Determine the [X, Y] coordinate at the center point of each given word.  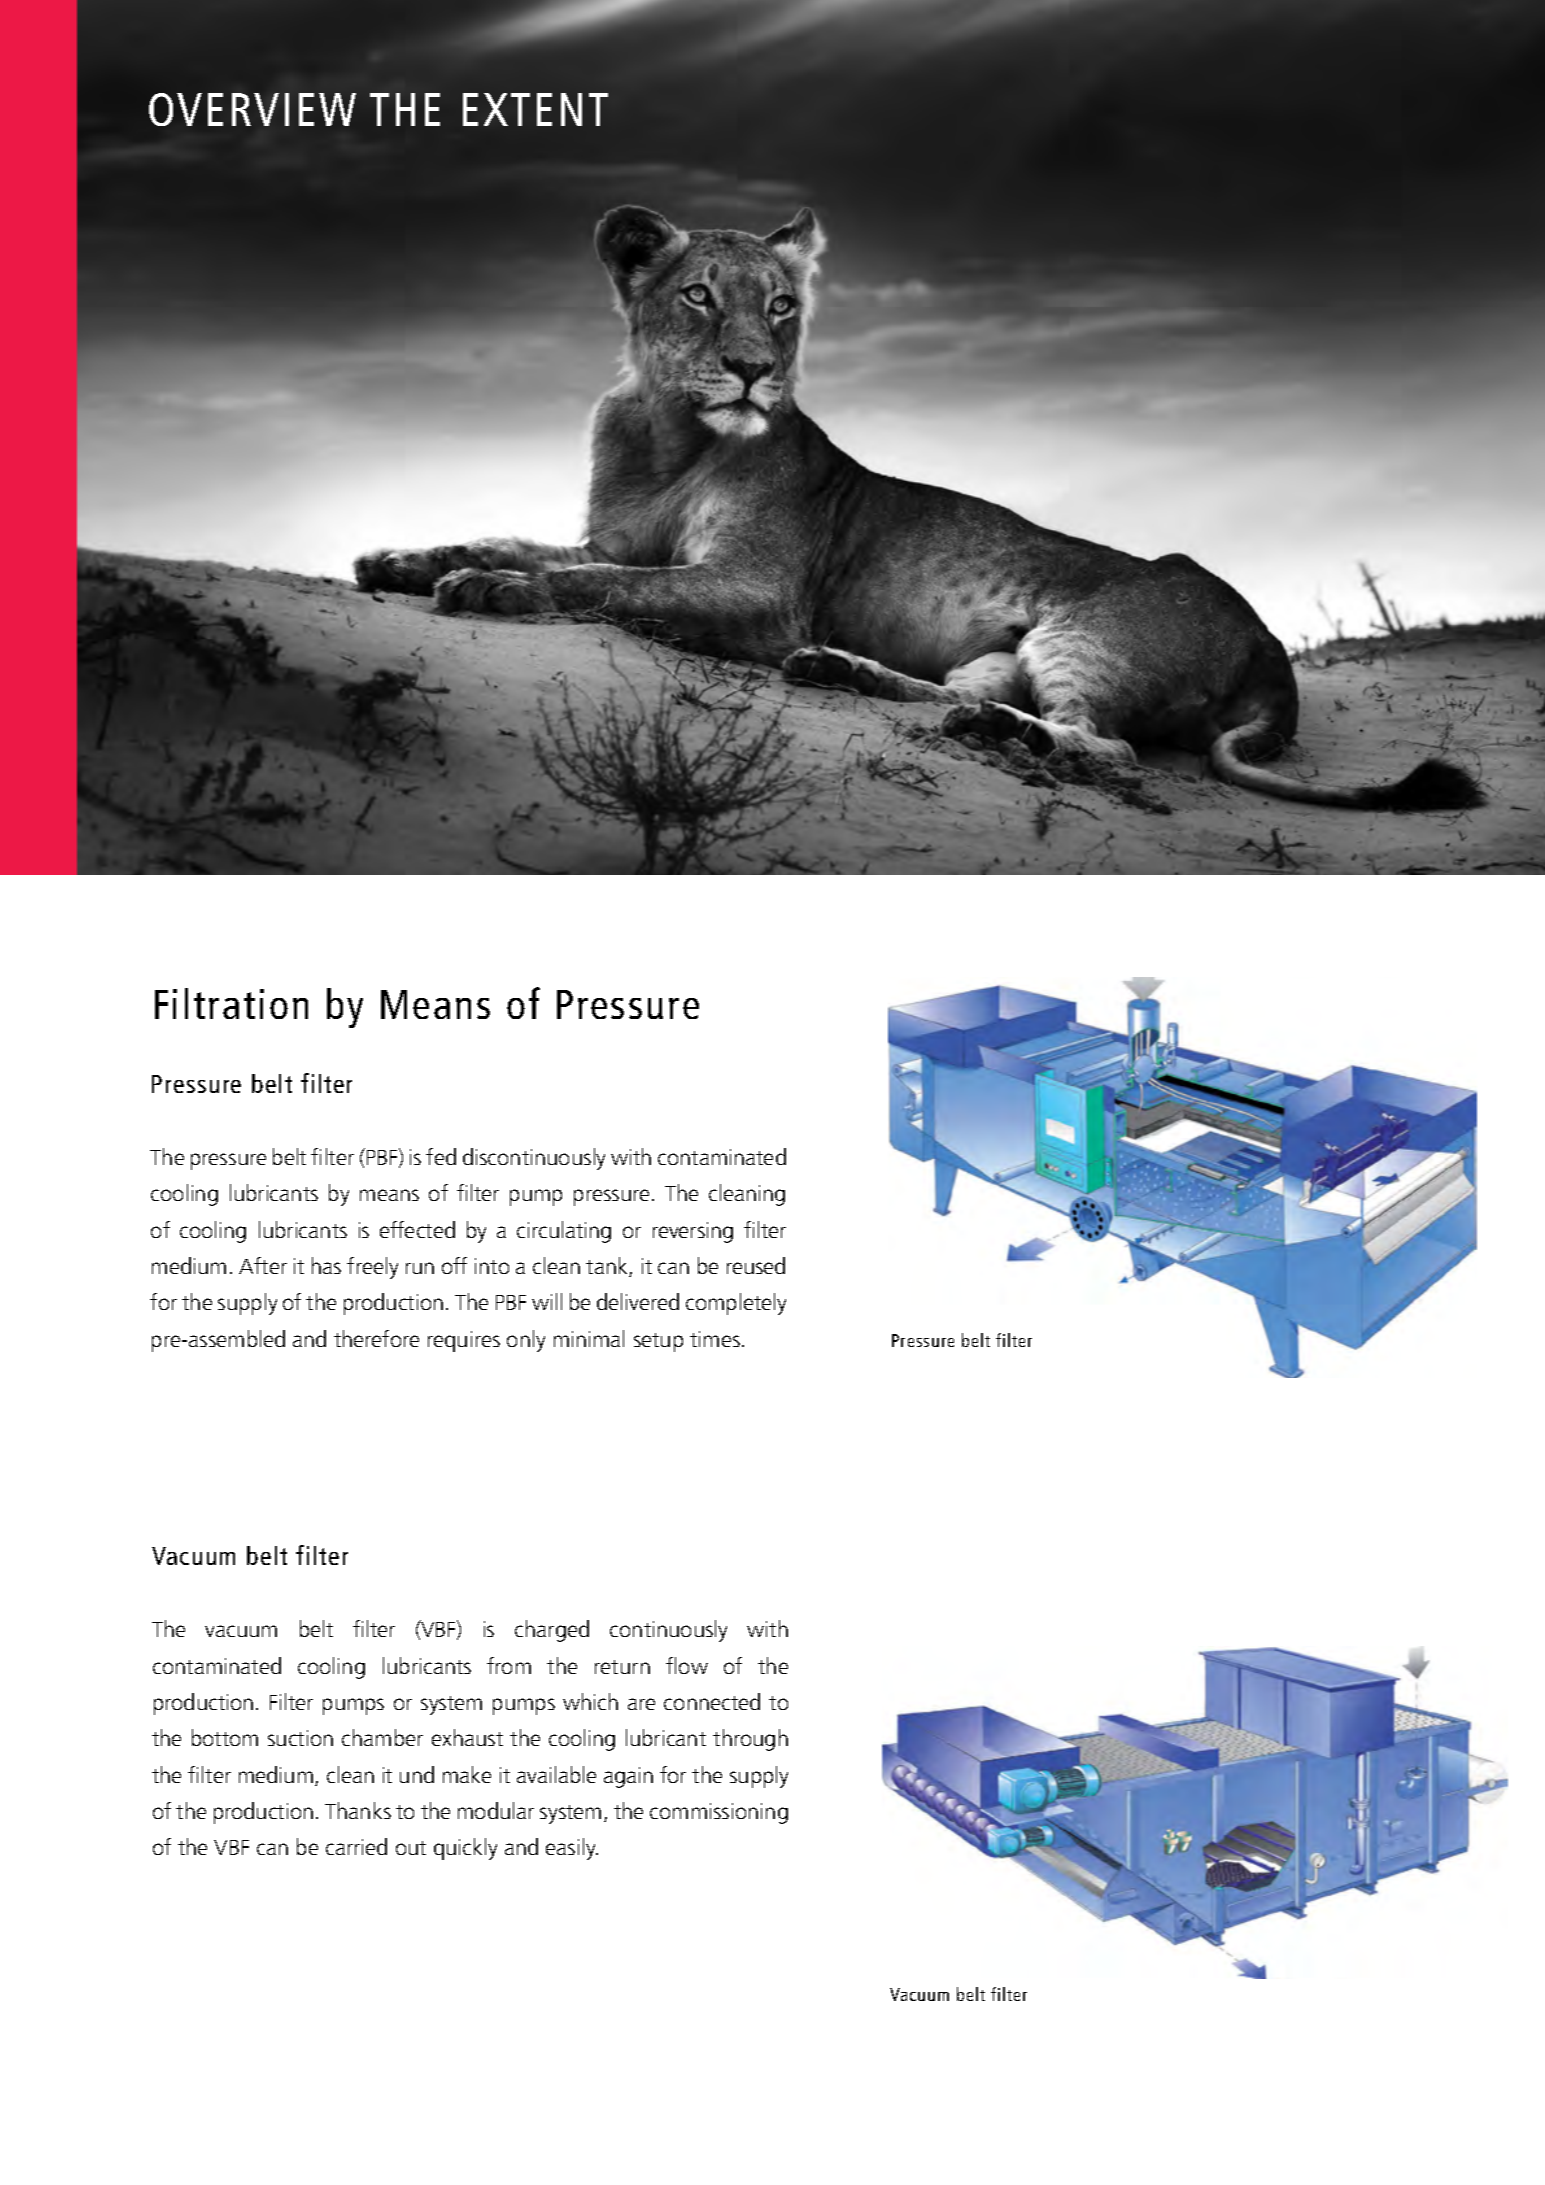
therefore [376, 1338]
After [263, 1265]
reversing [693, 1232]
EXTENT [535, 109]
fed [441, 1156]
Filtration [231, 1003]
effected [417, 1229]
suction [300, 1738]
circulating [564, 1232]
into [492, 1266]
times [716, 1339]
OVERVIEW [252, 109]
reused [756, 1265]
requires [464, 1341]
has [326, 1265]
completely [736, 1304]
